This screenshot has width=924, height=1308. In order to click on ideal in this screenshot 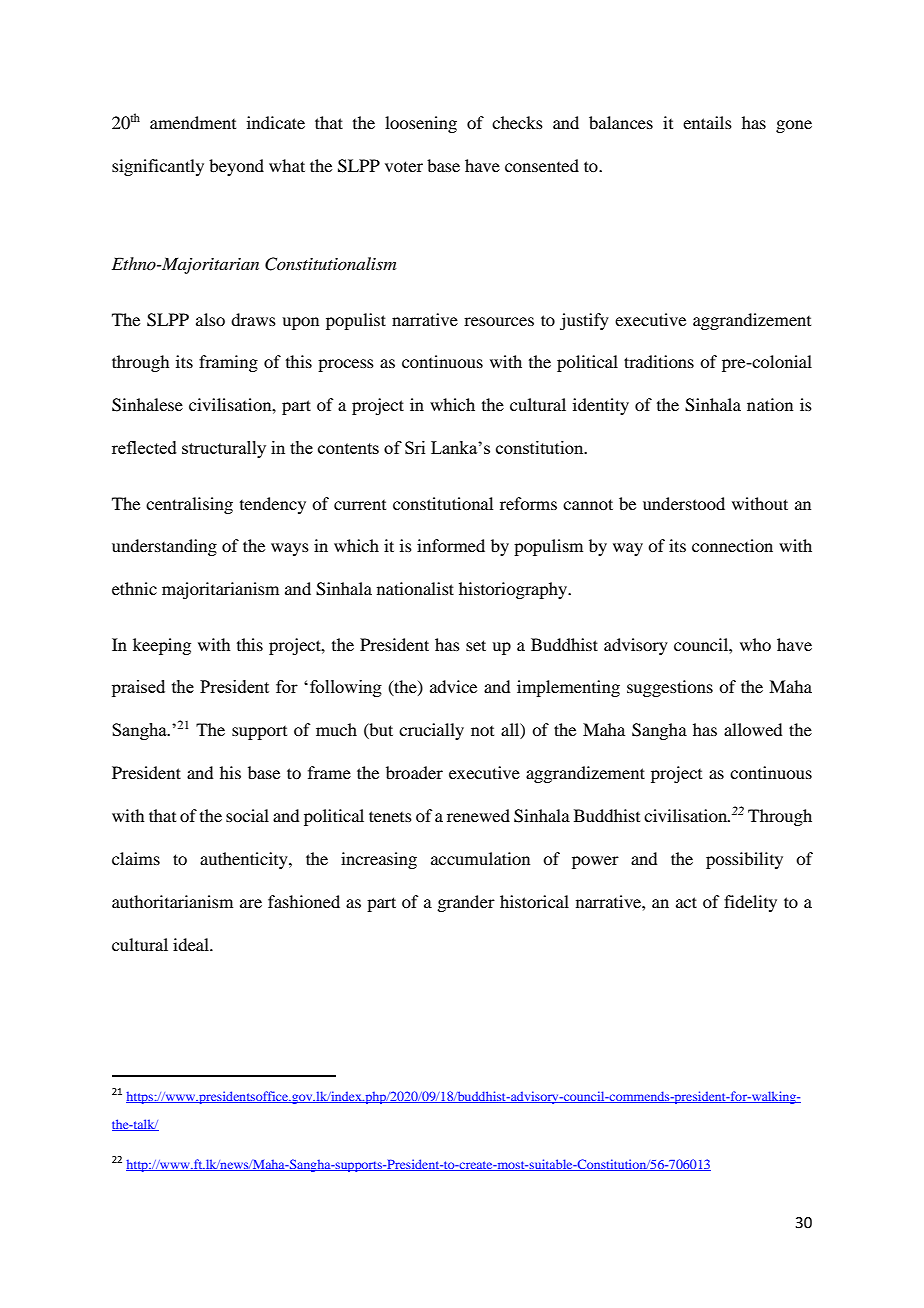, I will do `click(192, 944)`.
